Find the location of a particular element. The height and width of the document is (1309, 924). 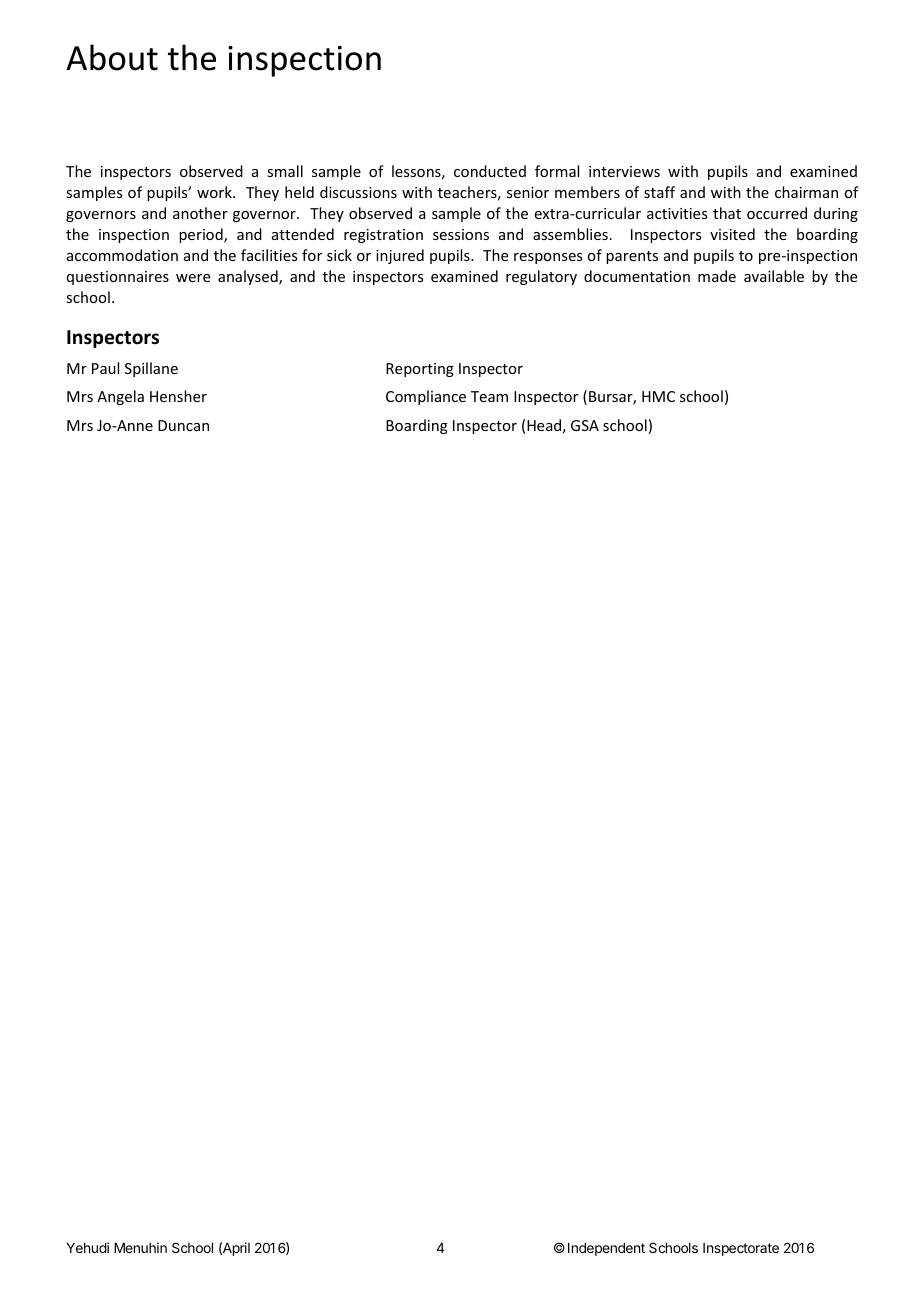

Team is located at coordinates (489, 396).
